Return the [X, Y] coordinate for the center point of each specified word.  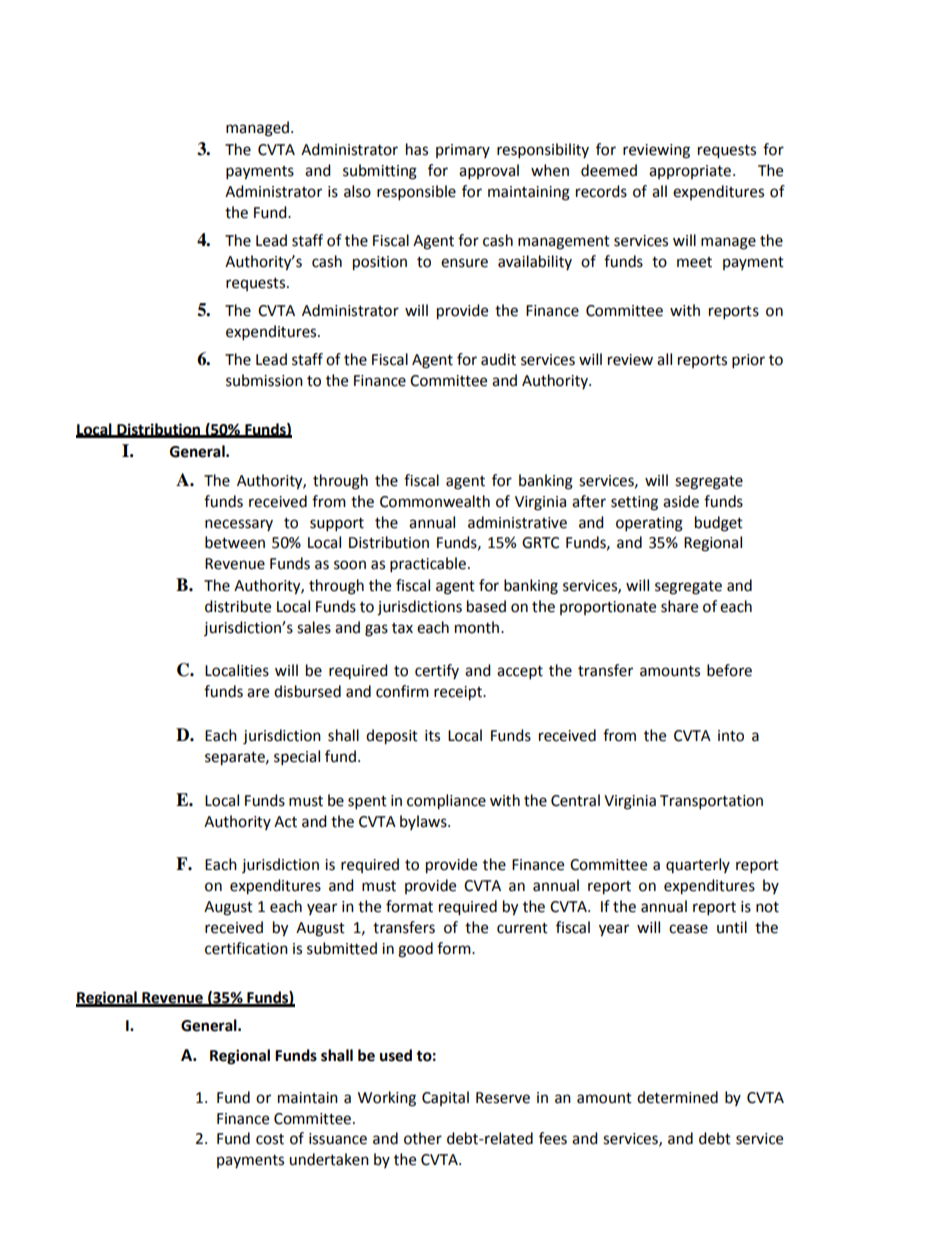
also [357, 191]
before [729, 670]
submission [264, 380]
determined [677, 1097]
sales [314, 627]
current [522, 928]
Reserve [503, 1098]
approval [489, 172]
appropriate [690, 172]
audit [498, 359]
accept [520, 673]
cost [270, 1139]
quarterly [698, 865]
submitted [342, 948]
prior [748, 361]
